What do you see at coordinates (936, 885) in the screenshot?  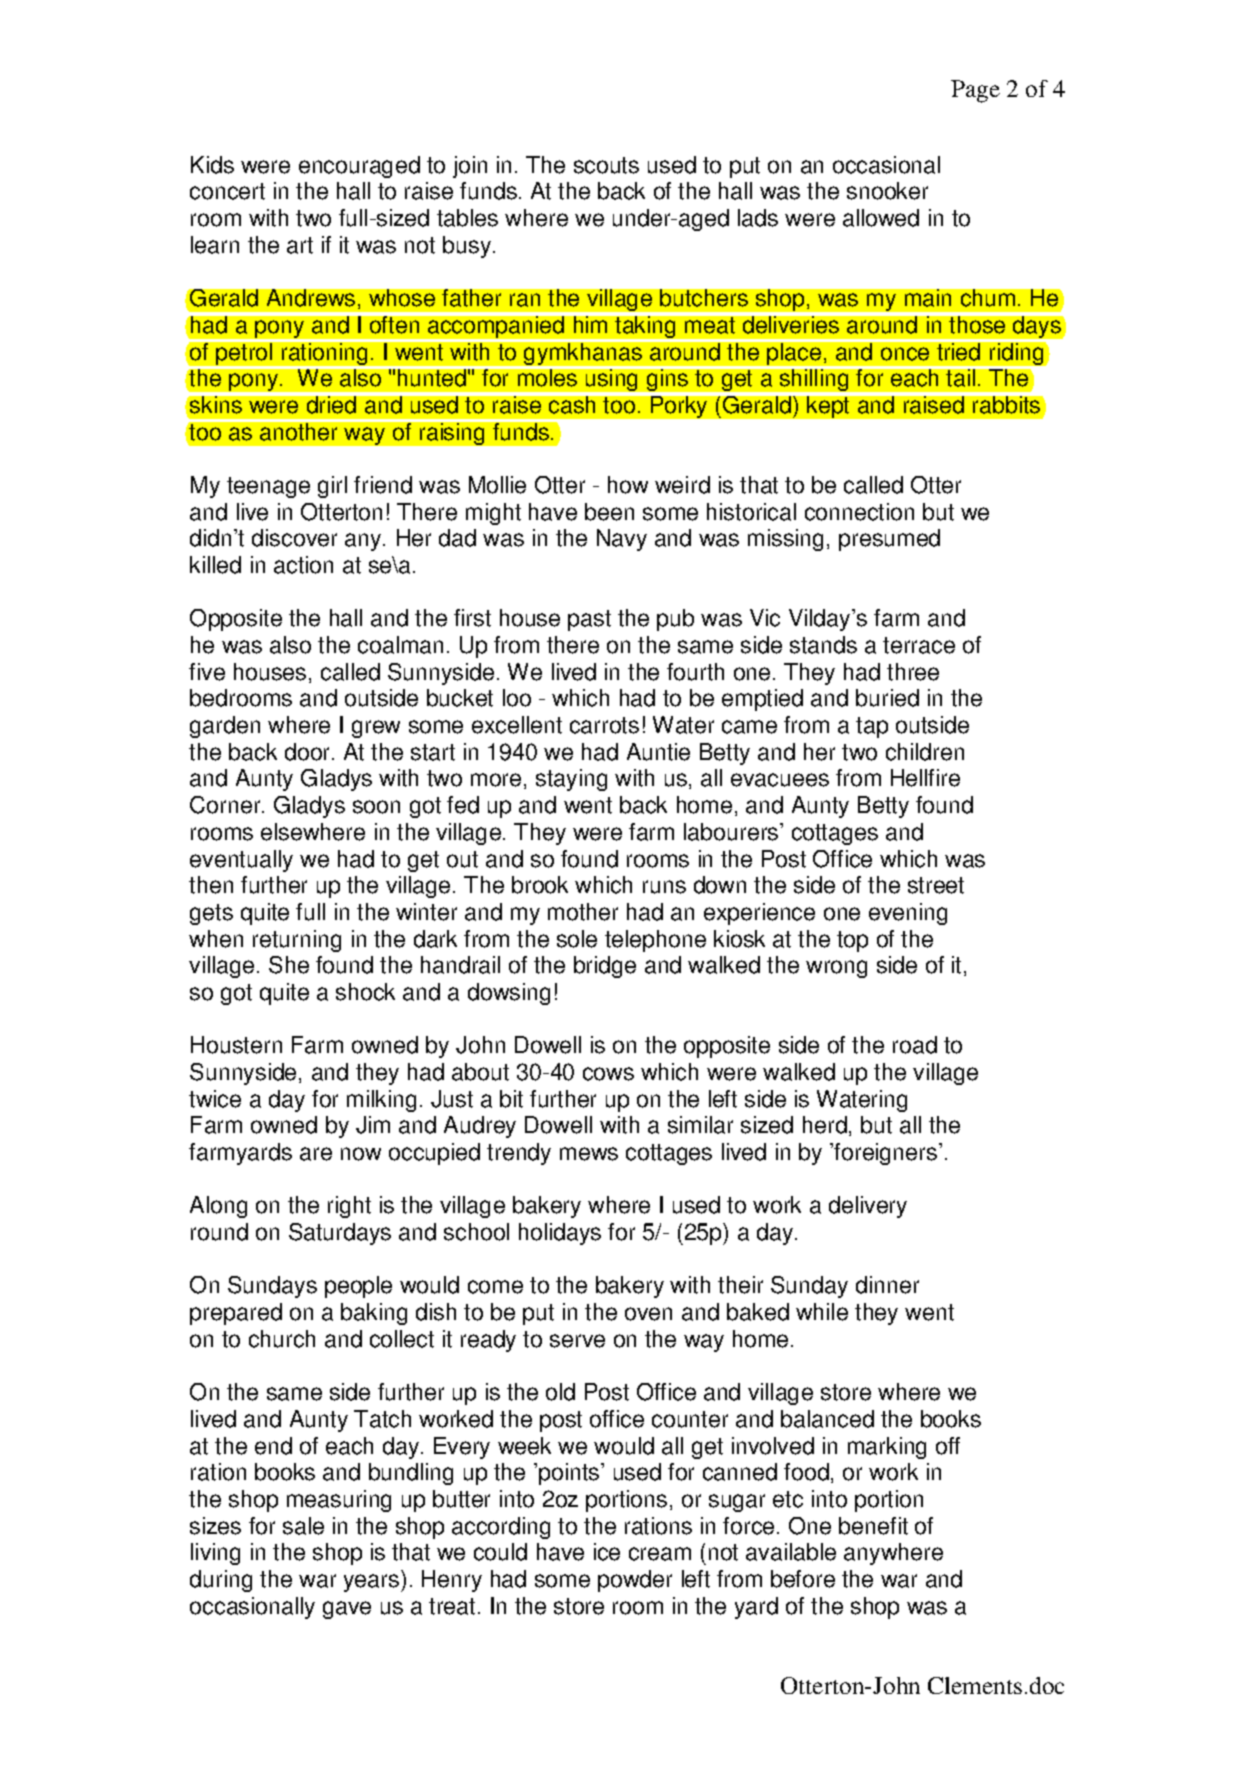 I see `street` at bounding box center [936, 885].
